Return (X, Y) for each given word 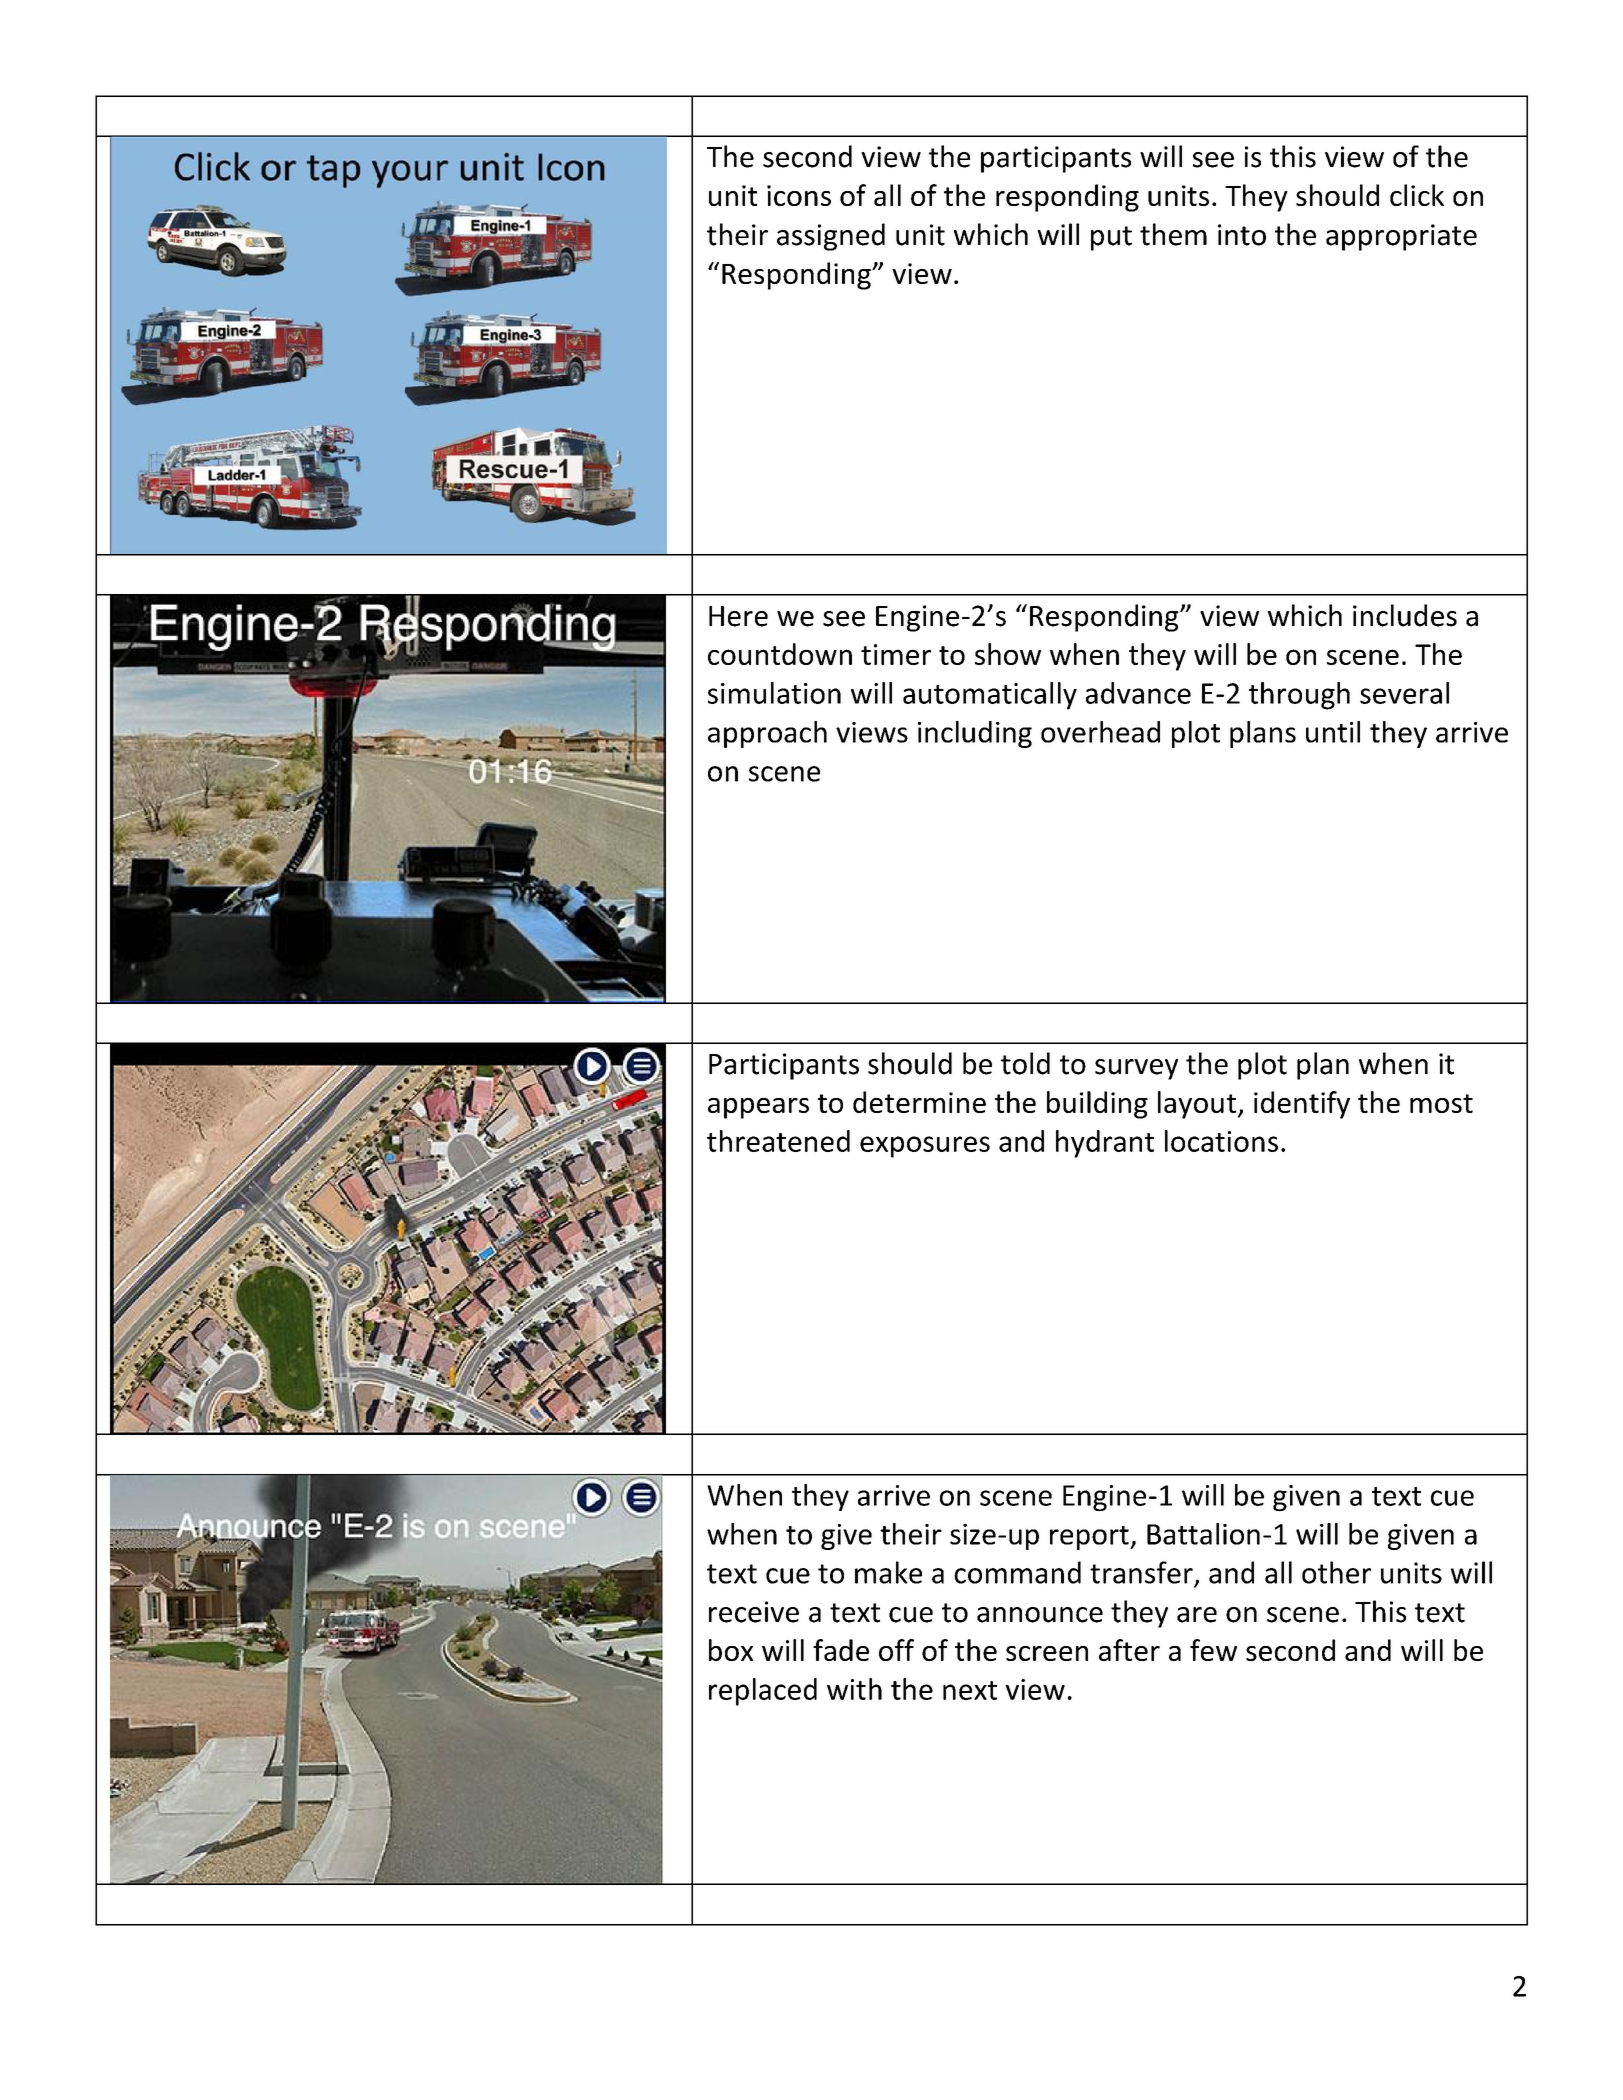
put (1111, 238)
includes (1405, 615)
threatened (778, 1141)
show (1008, 654)
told (1025, 1063)
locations (1221, 1141)
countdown (780, 654)
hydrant (1105, 1144)
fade (841, 1650)
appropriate (1401, 237)
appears (758, 1108)
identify (1302, 1105)
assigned (831, 237)
